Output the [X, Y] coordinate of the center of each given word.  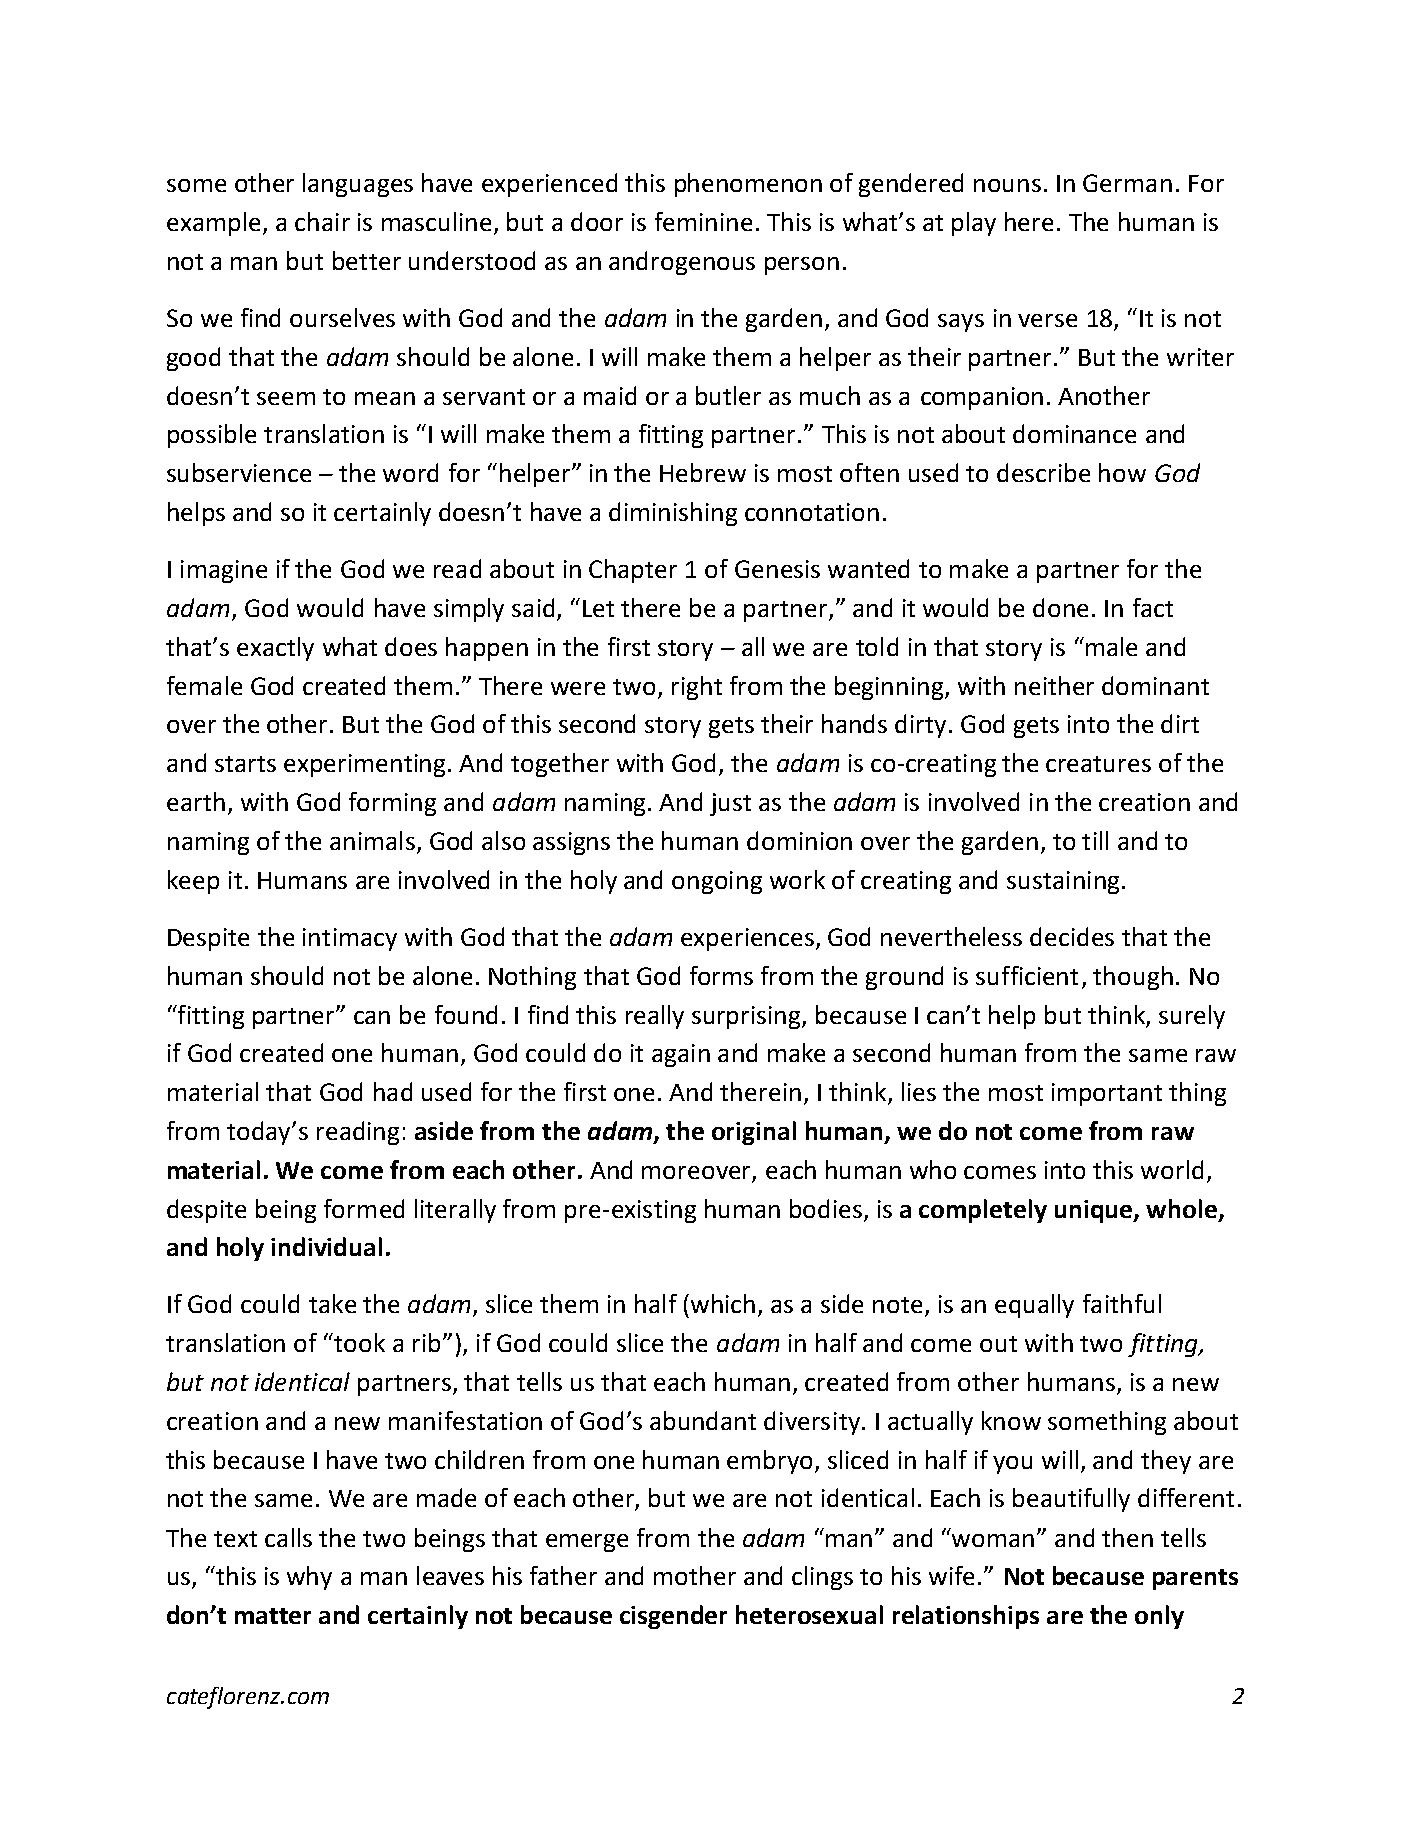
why [309, 1578]
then [1127, 1537]
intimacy [350, 939]
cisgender [673, 1617]
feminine [703, 221]
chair [322, 221]
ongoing [717, 882]
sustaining [1063, 882]
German [1127, 183]
